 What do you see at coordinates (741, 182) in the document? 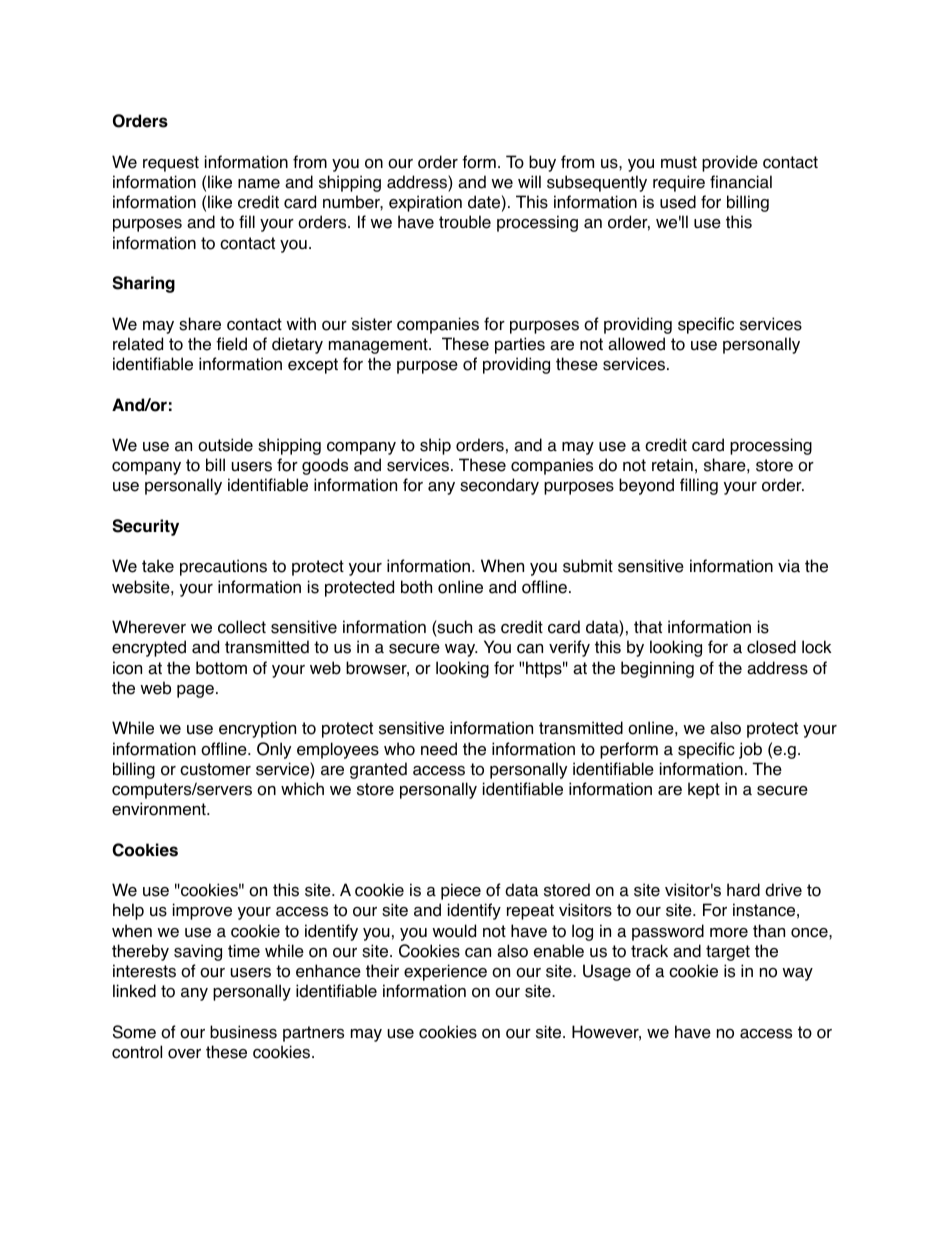
I see `financial` at bounding box center [741, 182].
